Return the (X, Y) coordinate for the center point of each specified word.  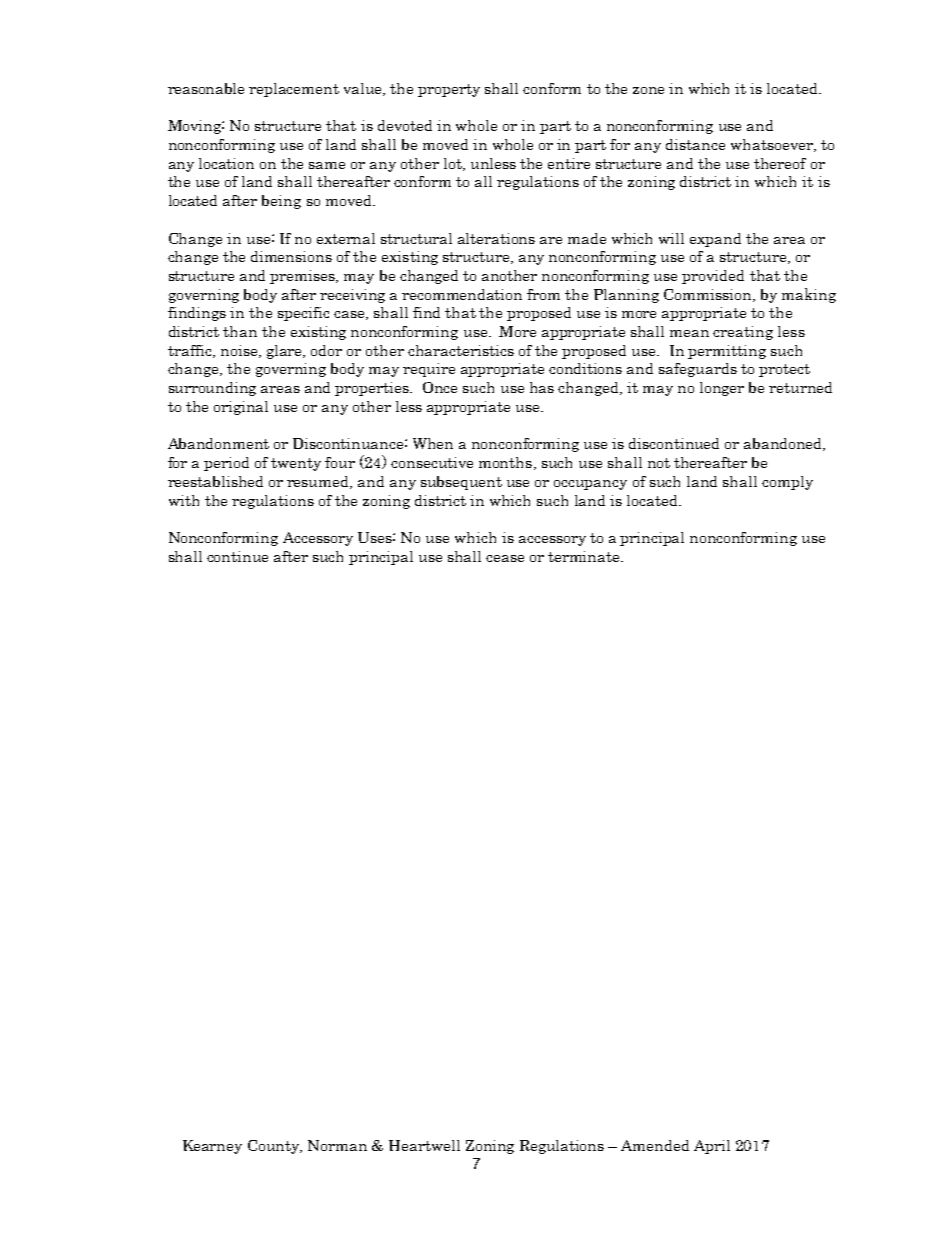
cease (505, 558)
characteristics (461, 350)
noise (240, 351)
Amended (655, 1145)
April (712, 1147)
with (184, 500)
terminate (585, 556)
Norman (337, 1145)
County (275, 1147)
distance (695, 144)
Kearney (212, 1147)
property (449, 90)
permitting (727, 352)
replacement (294, 90)
